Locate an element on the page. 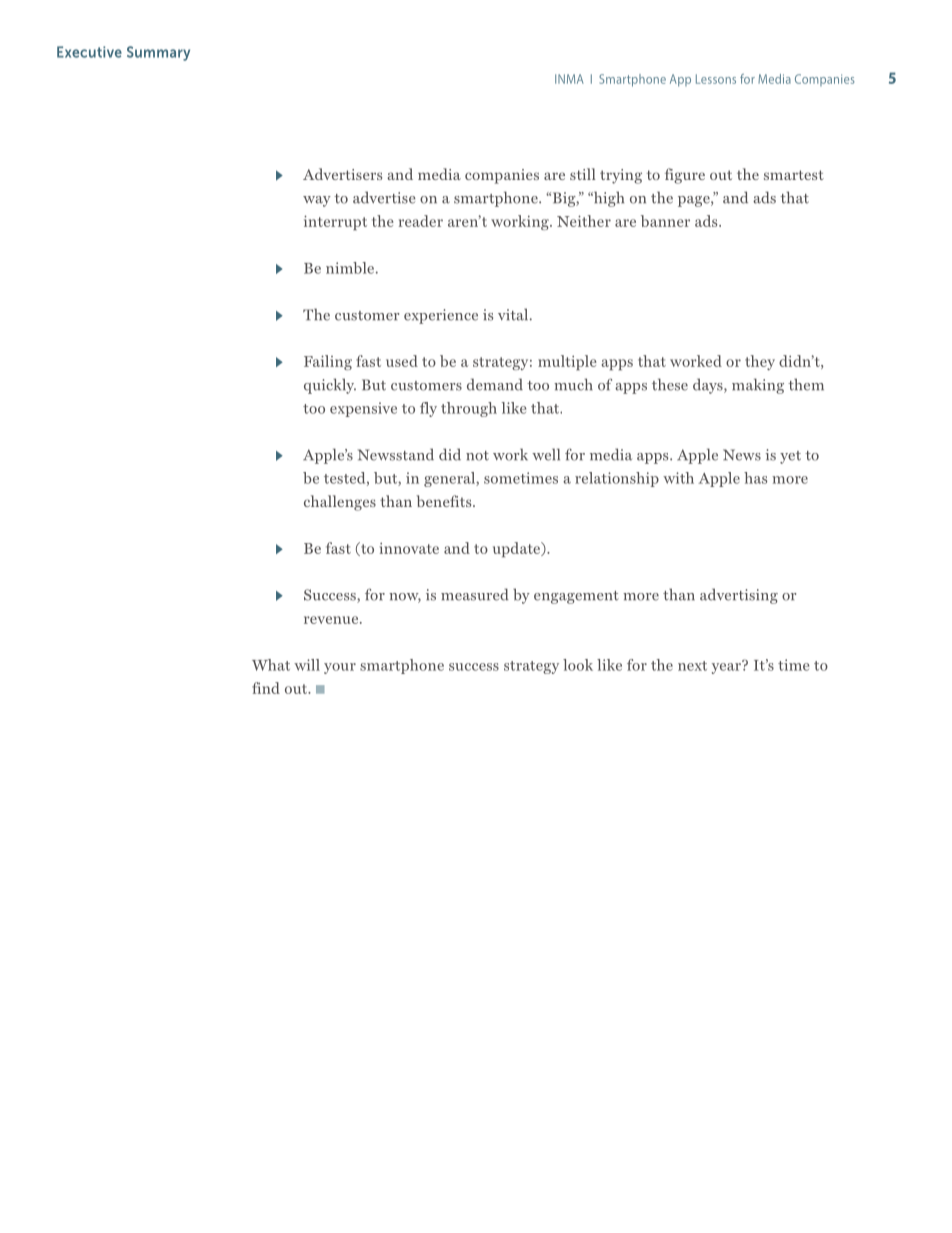  experience is located at coordinates (441, 316).
